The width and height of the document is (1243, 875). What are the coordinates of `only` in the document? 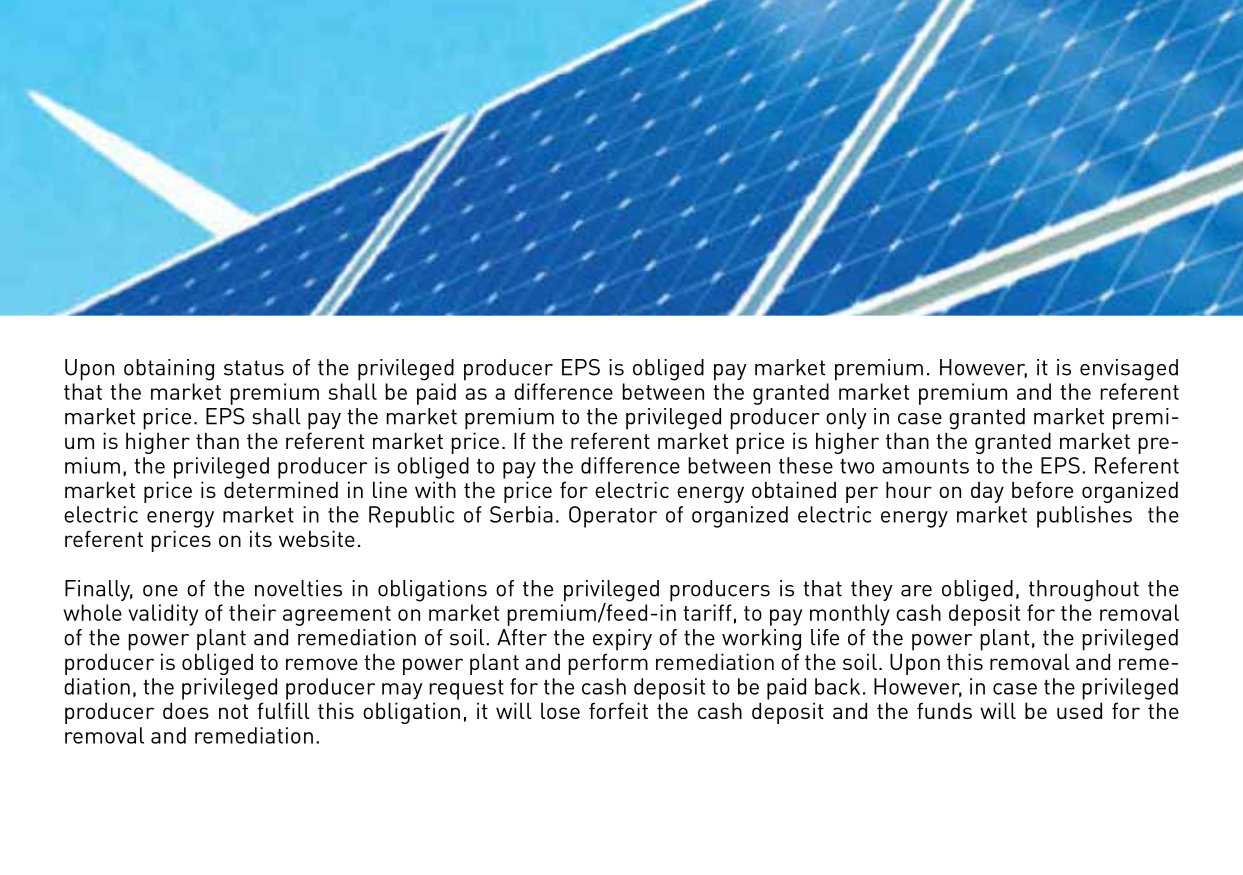 It's located at (846, 418).
